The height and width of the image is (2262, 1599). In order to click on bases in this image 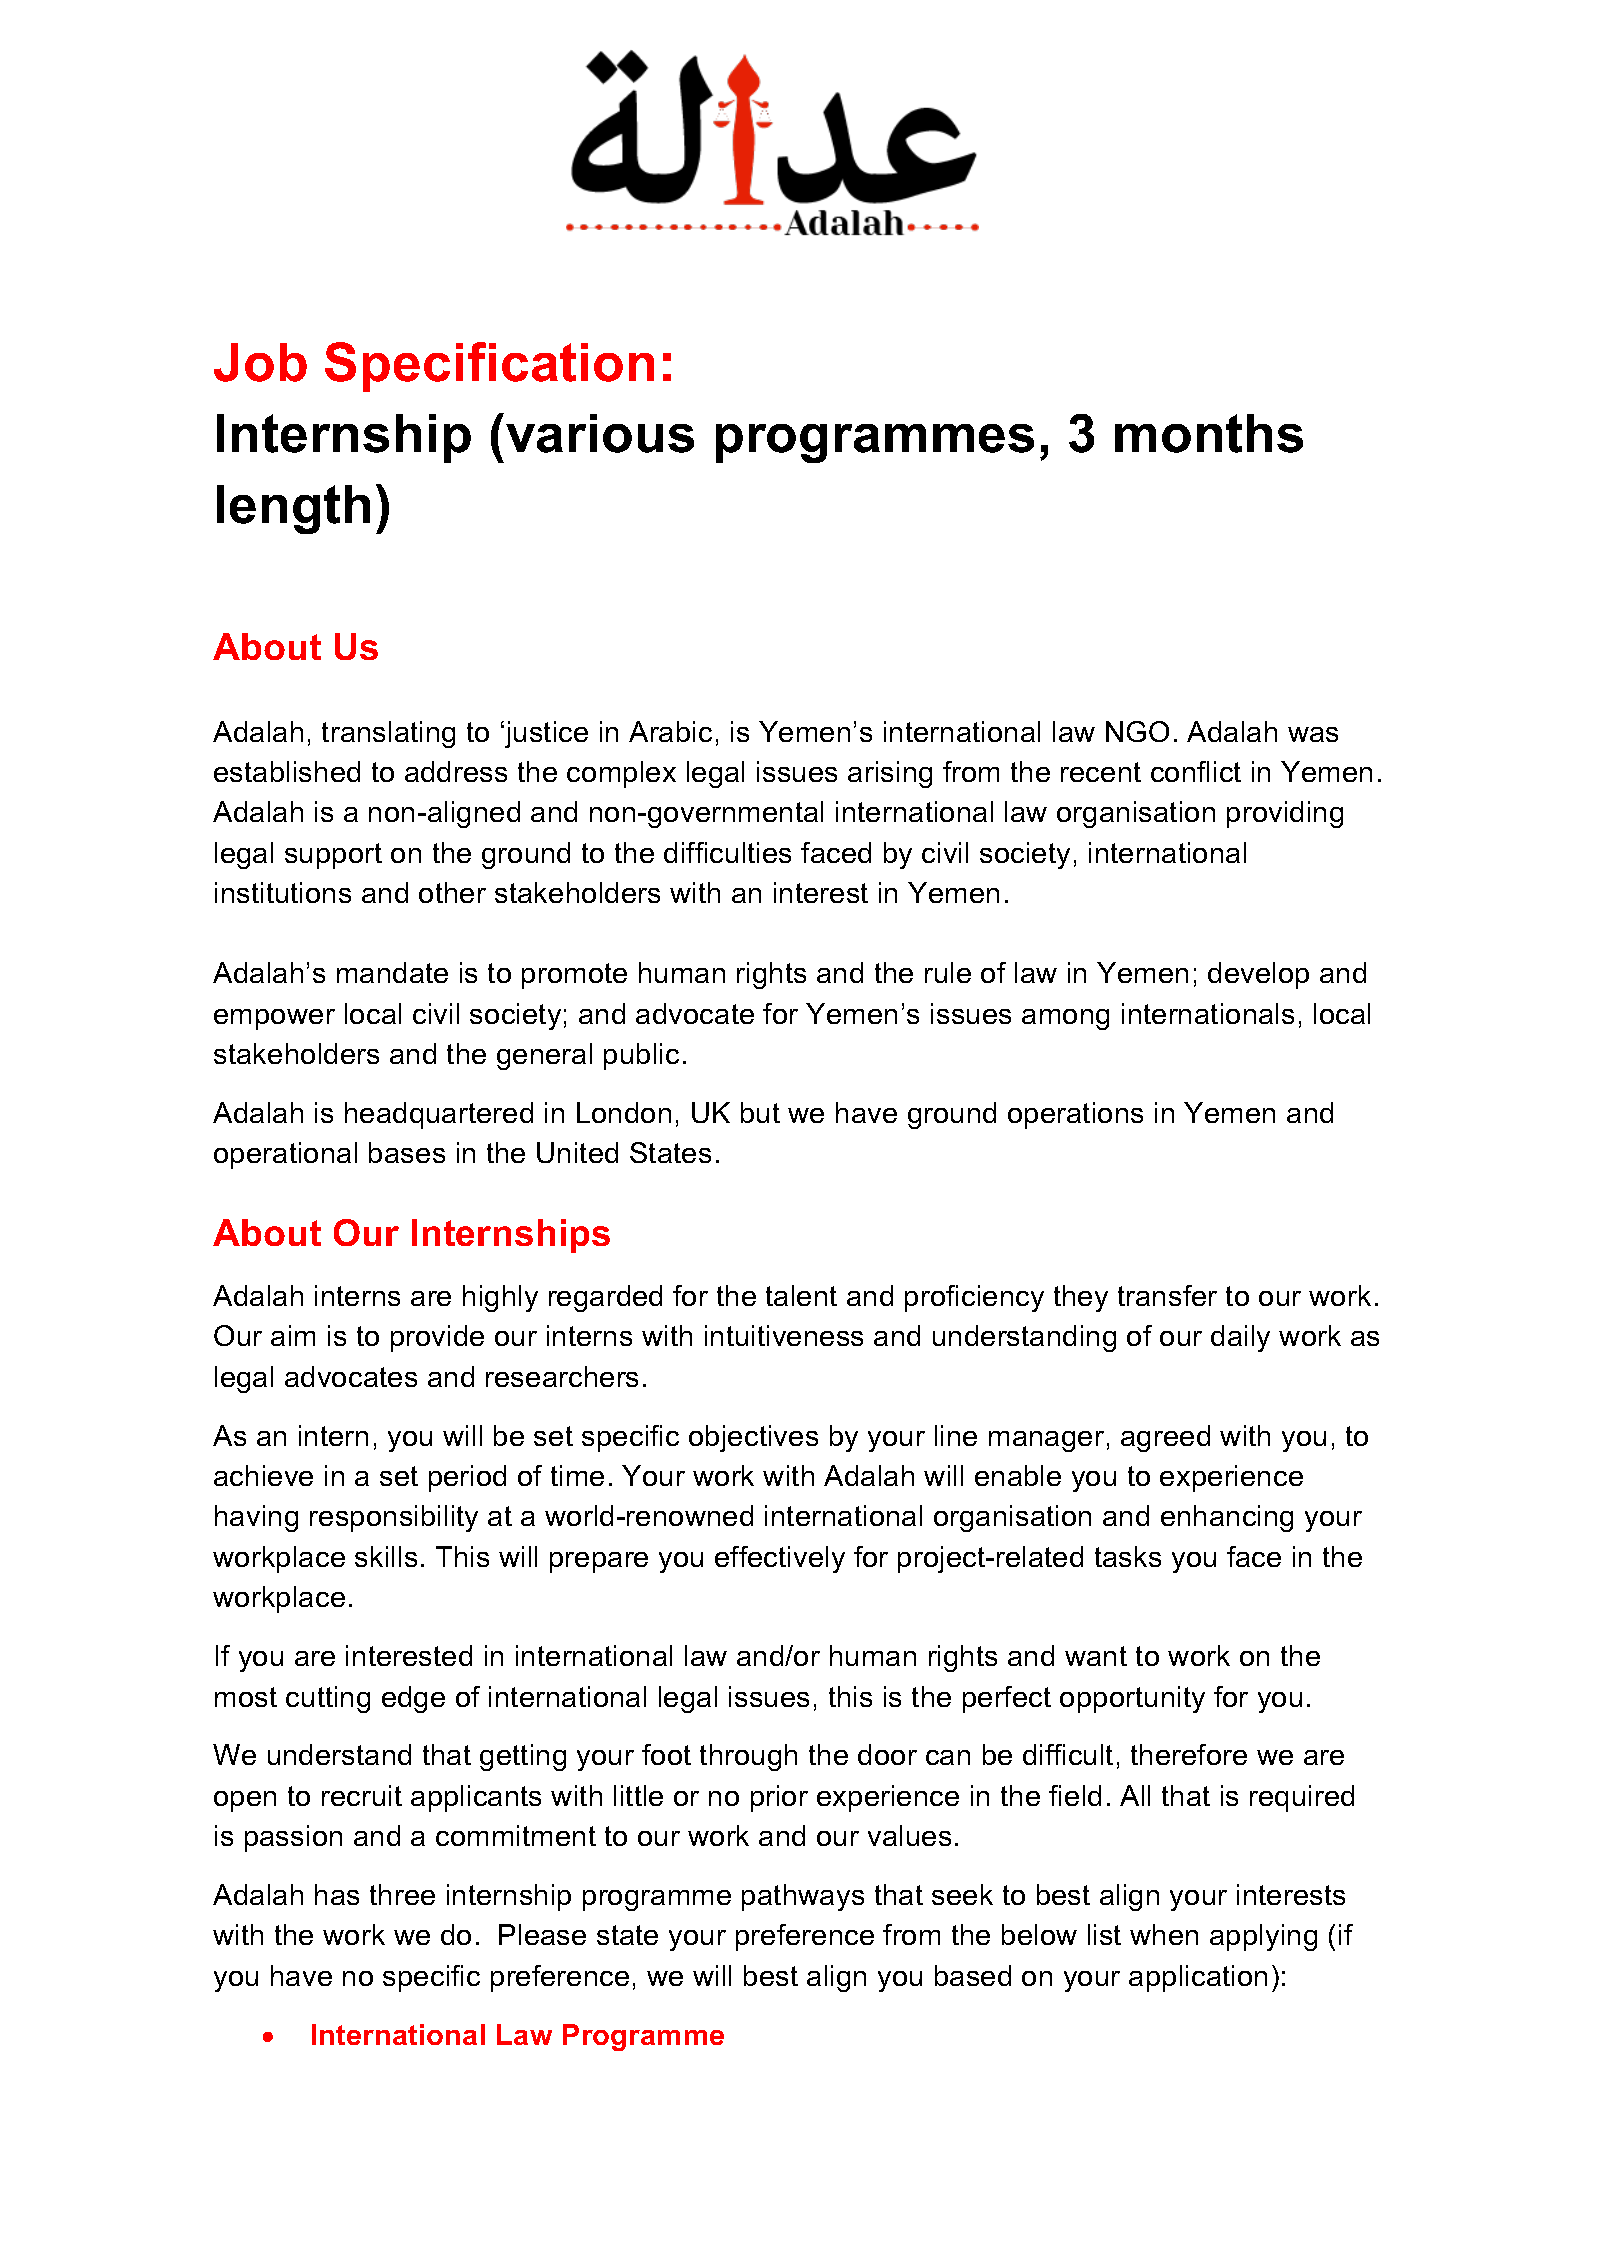, I will do `click(407, 1152)`.
